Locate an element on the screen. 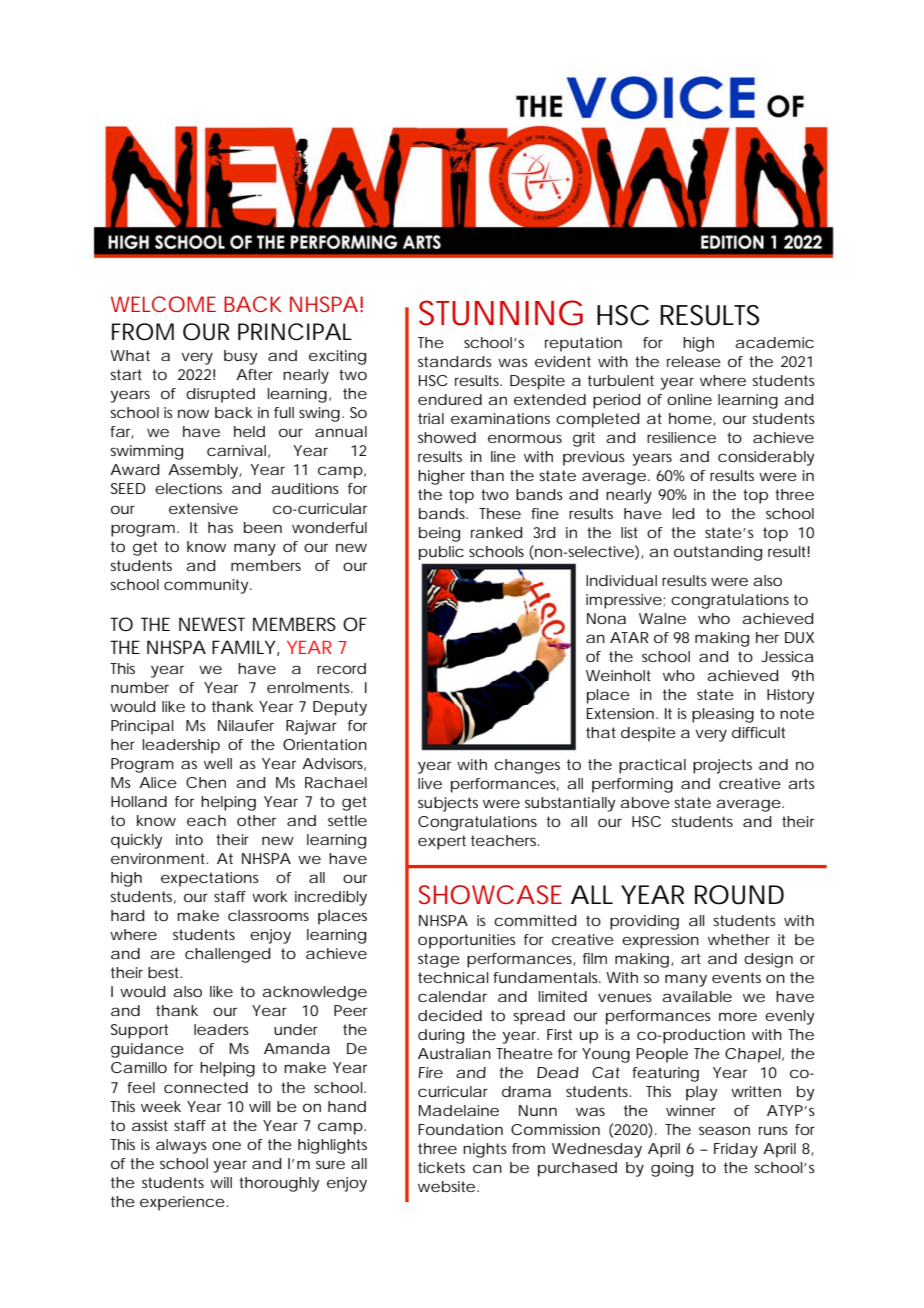  DUX is located at coordinates (799, 637).
